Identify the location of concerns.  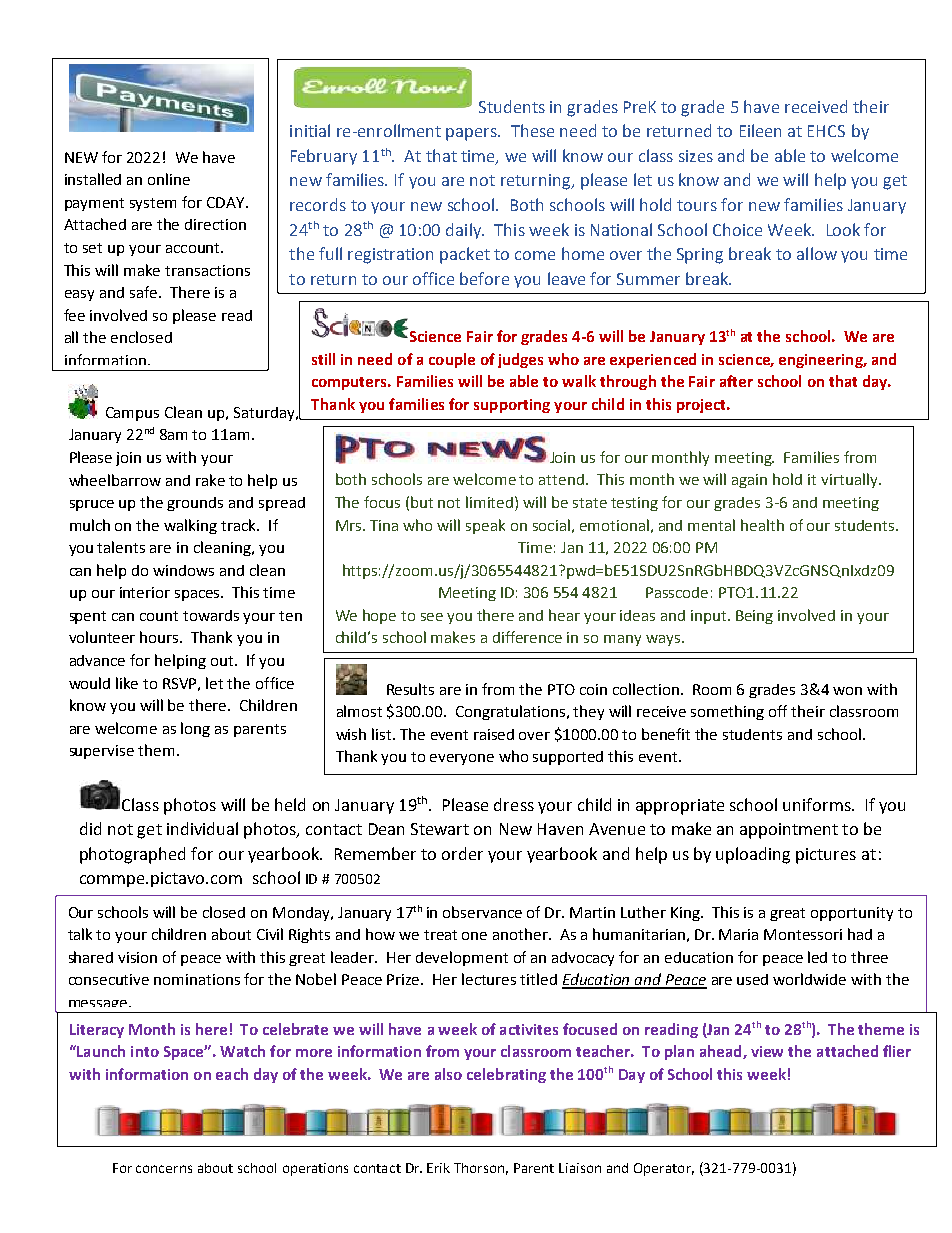
(164, 1169).
